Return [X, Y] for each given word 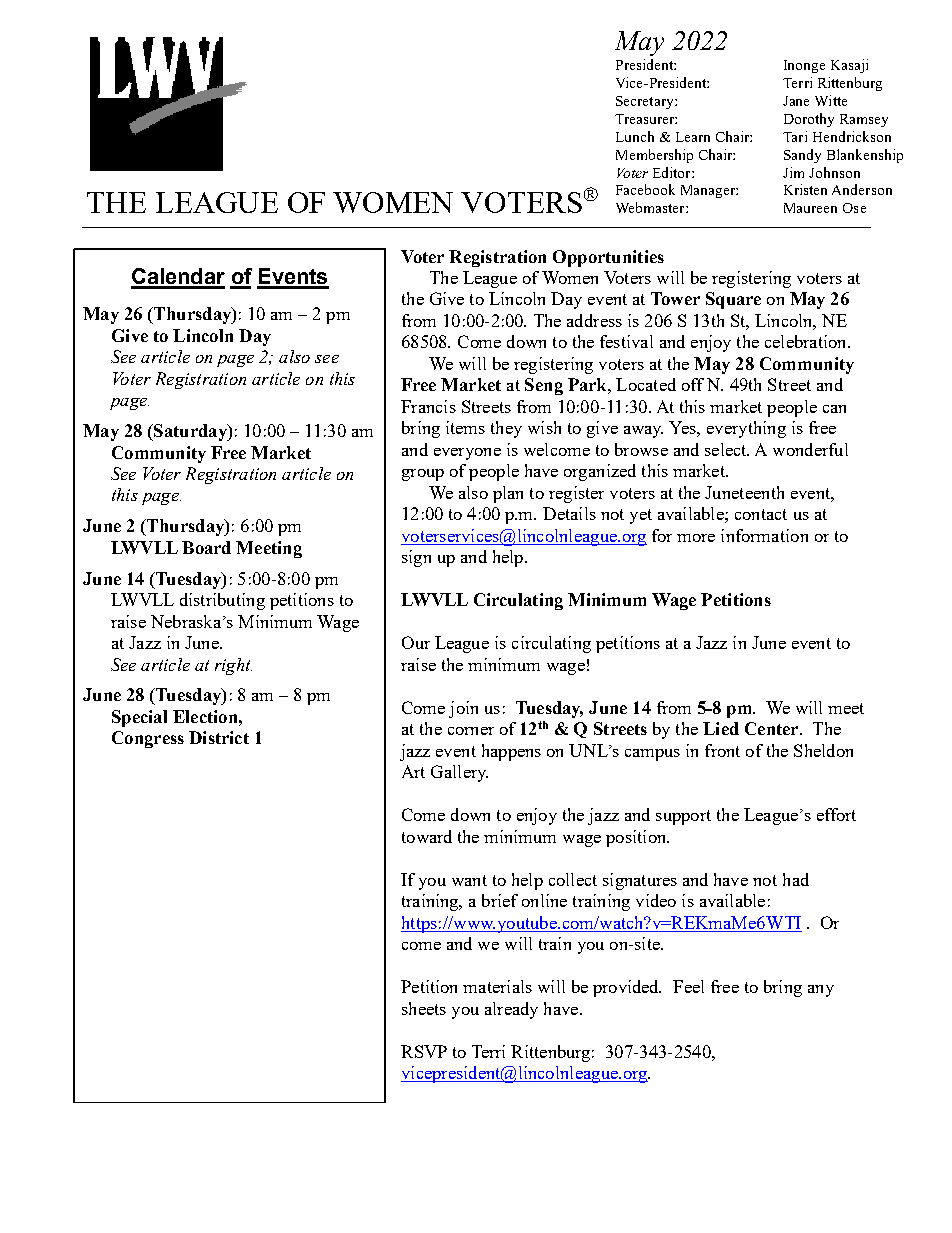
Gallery [459, 773]
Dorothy [809, 120]
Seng [544, 386]
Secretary [646, 102]
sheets [424, 1008]
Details [569, 513]
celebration [807, 341]
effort [836, 814]
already [511, 1010]
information [764, 535]
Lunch [635, 136]
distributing [222, 601]
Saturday [190, 432]
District [219, 737]
